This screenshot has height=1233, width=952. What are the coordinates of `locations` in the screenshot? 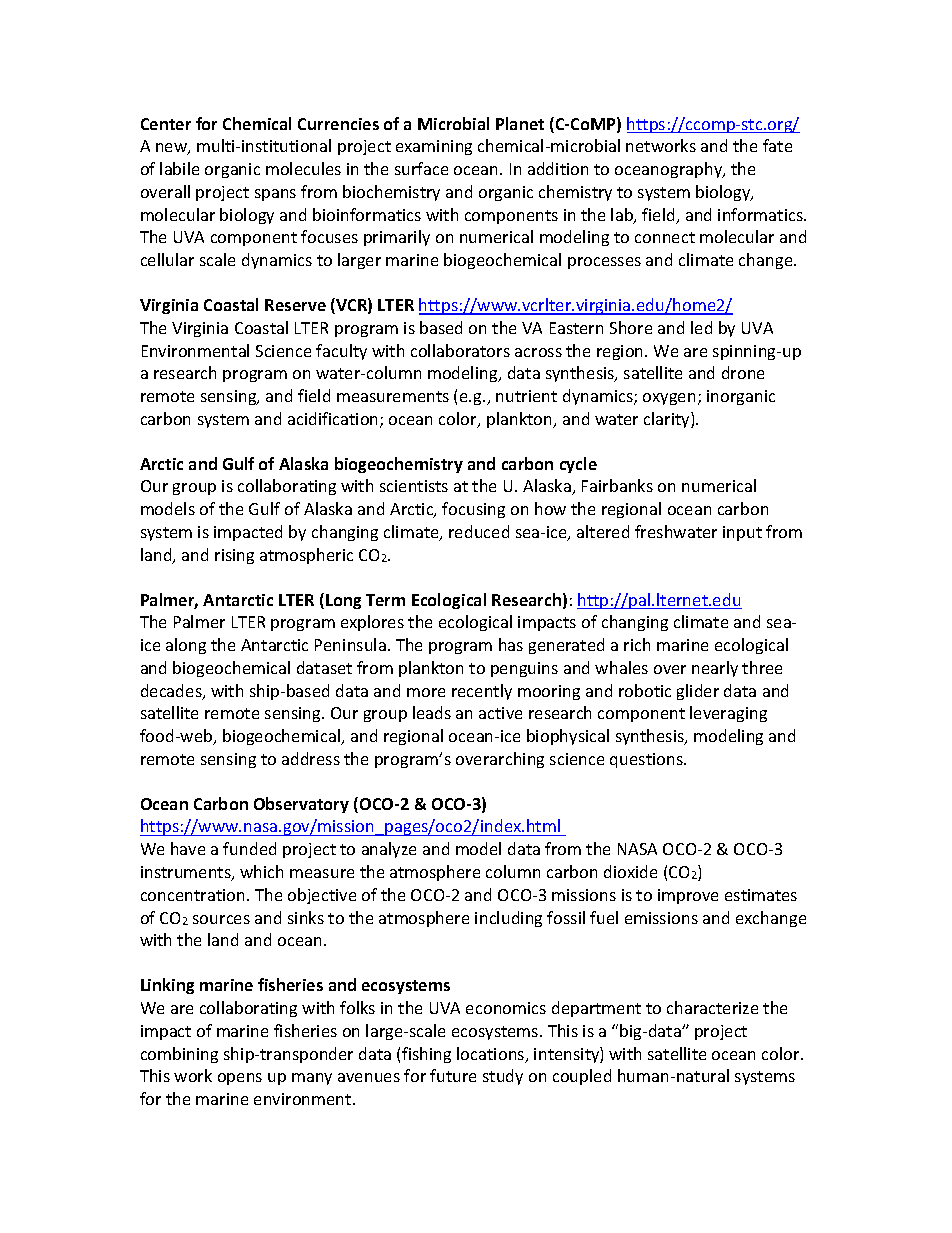 It's located at (492, 1055).
